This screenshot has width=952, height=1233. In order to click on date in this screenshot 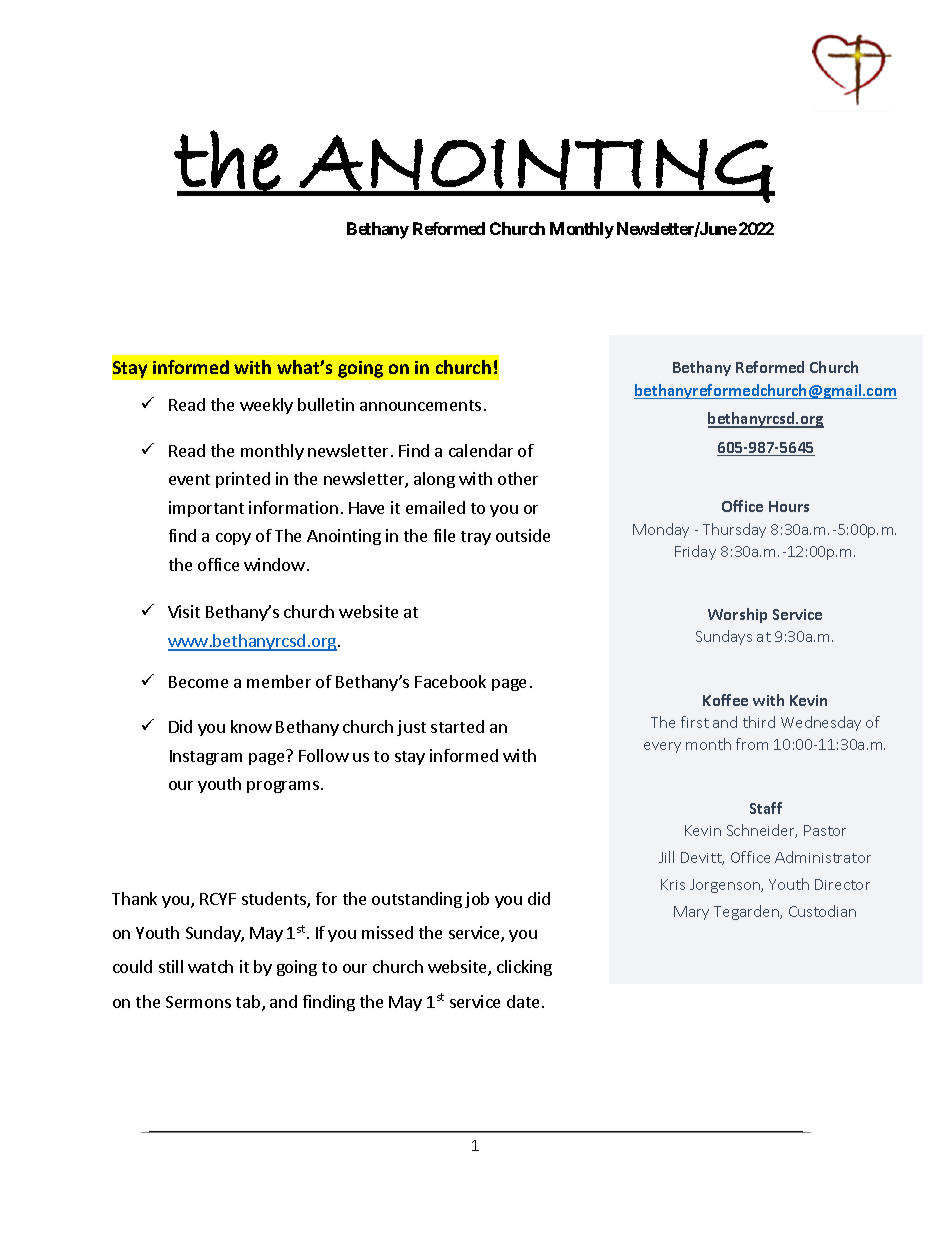, I will do `click(523, 1001)`.
